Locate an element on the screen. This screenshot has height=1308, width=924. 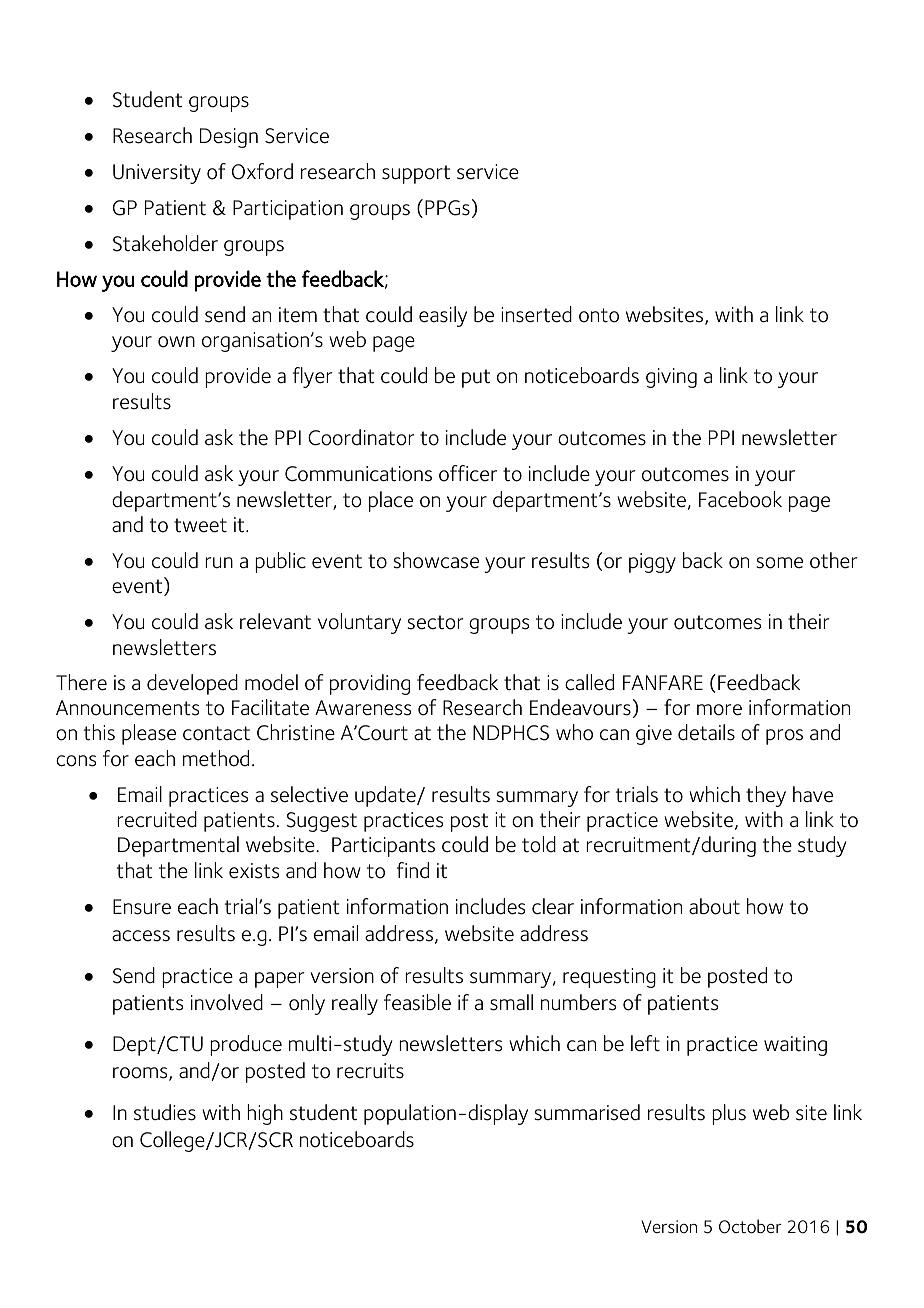
studies is located at coordinates (165, 1112).
